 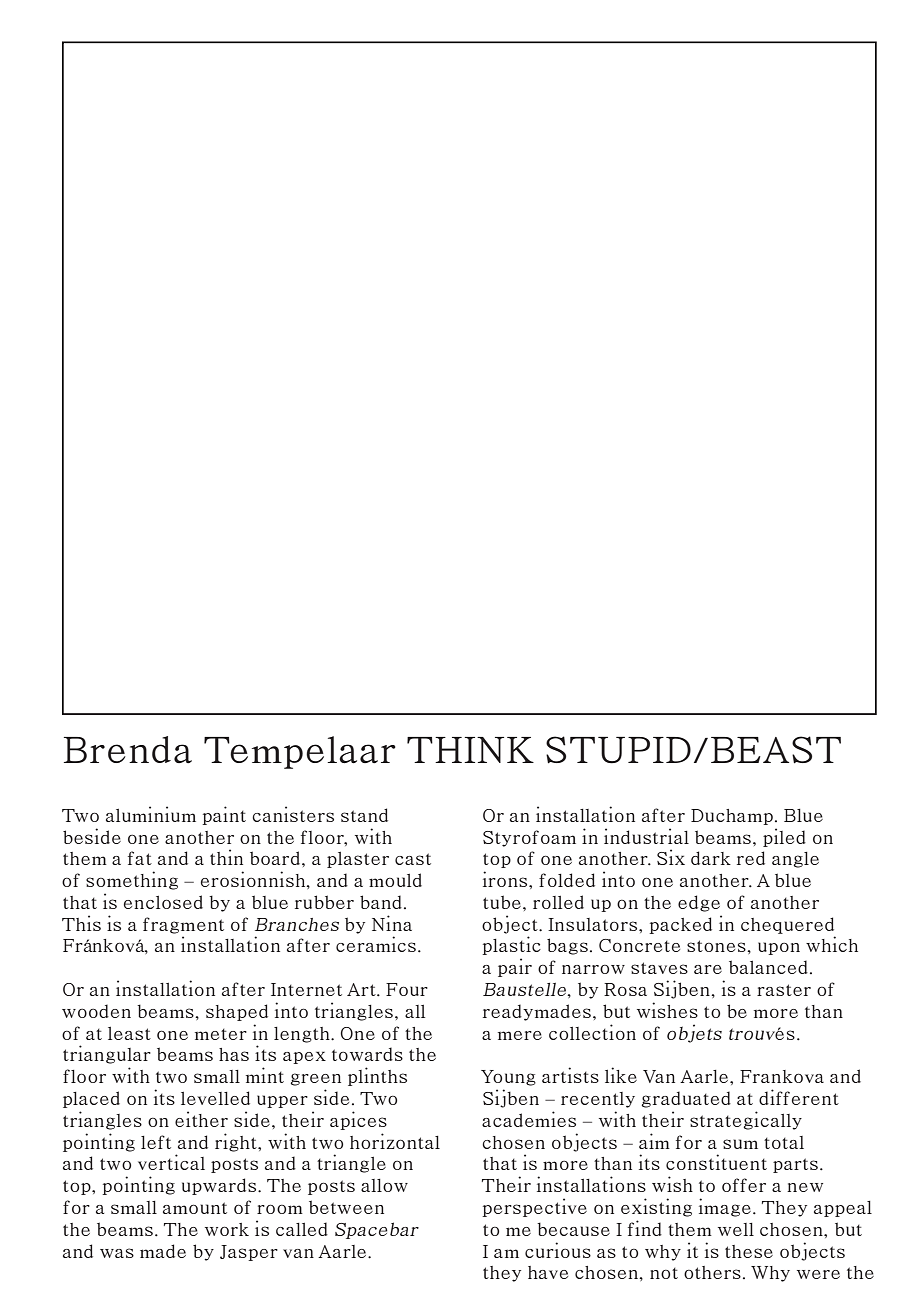 What do you see at coordinates (732, 817) in the page?
I see `Duchamp` at bounding box center [732, 817].
